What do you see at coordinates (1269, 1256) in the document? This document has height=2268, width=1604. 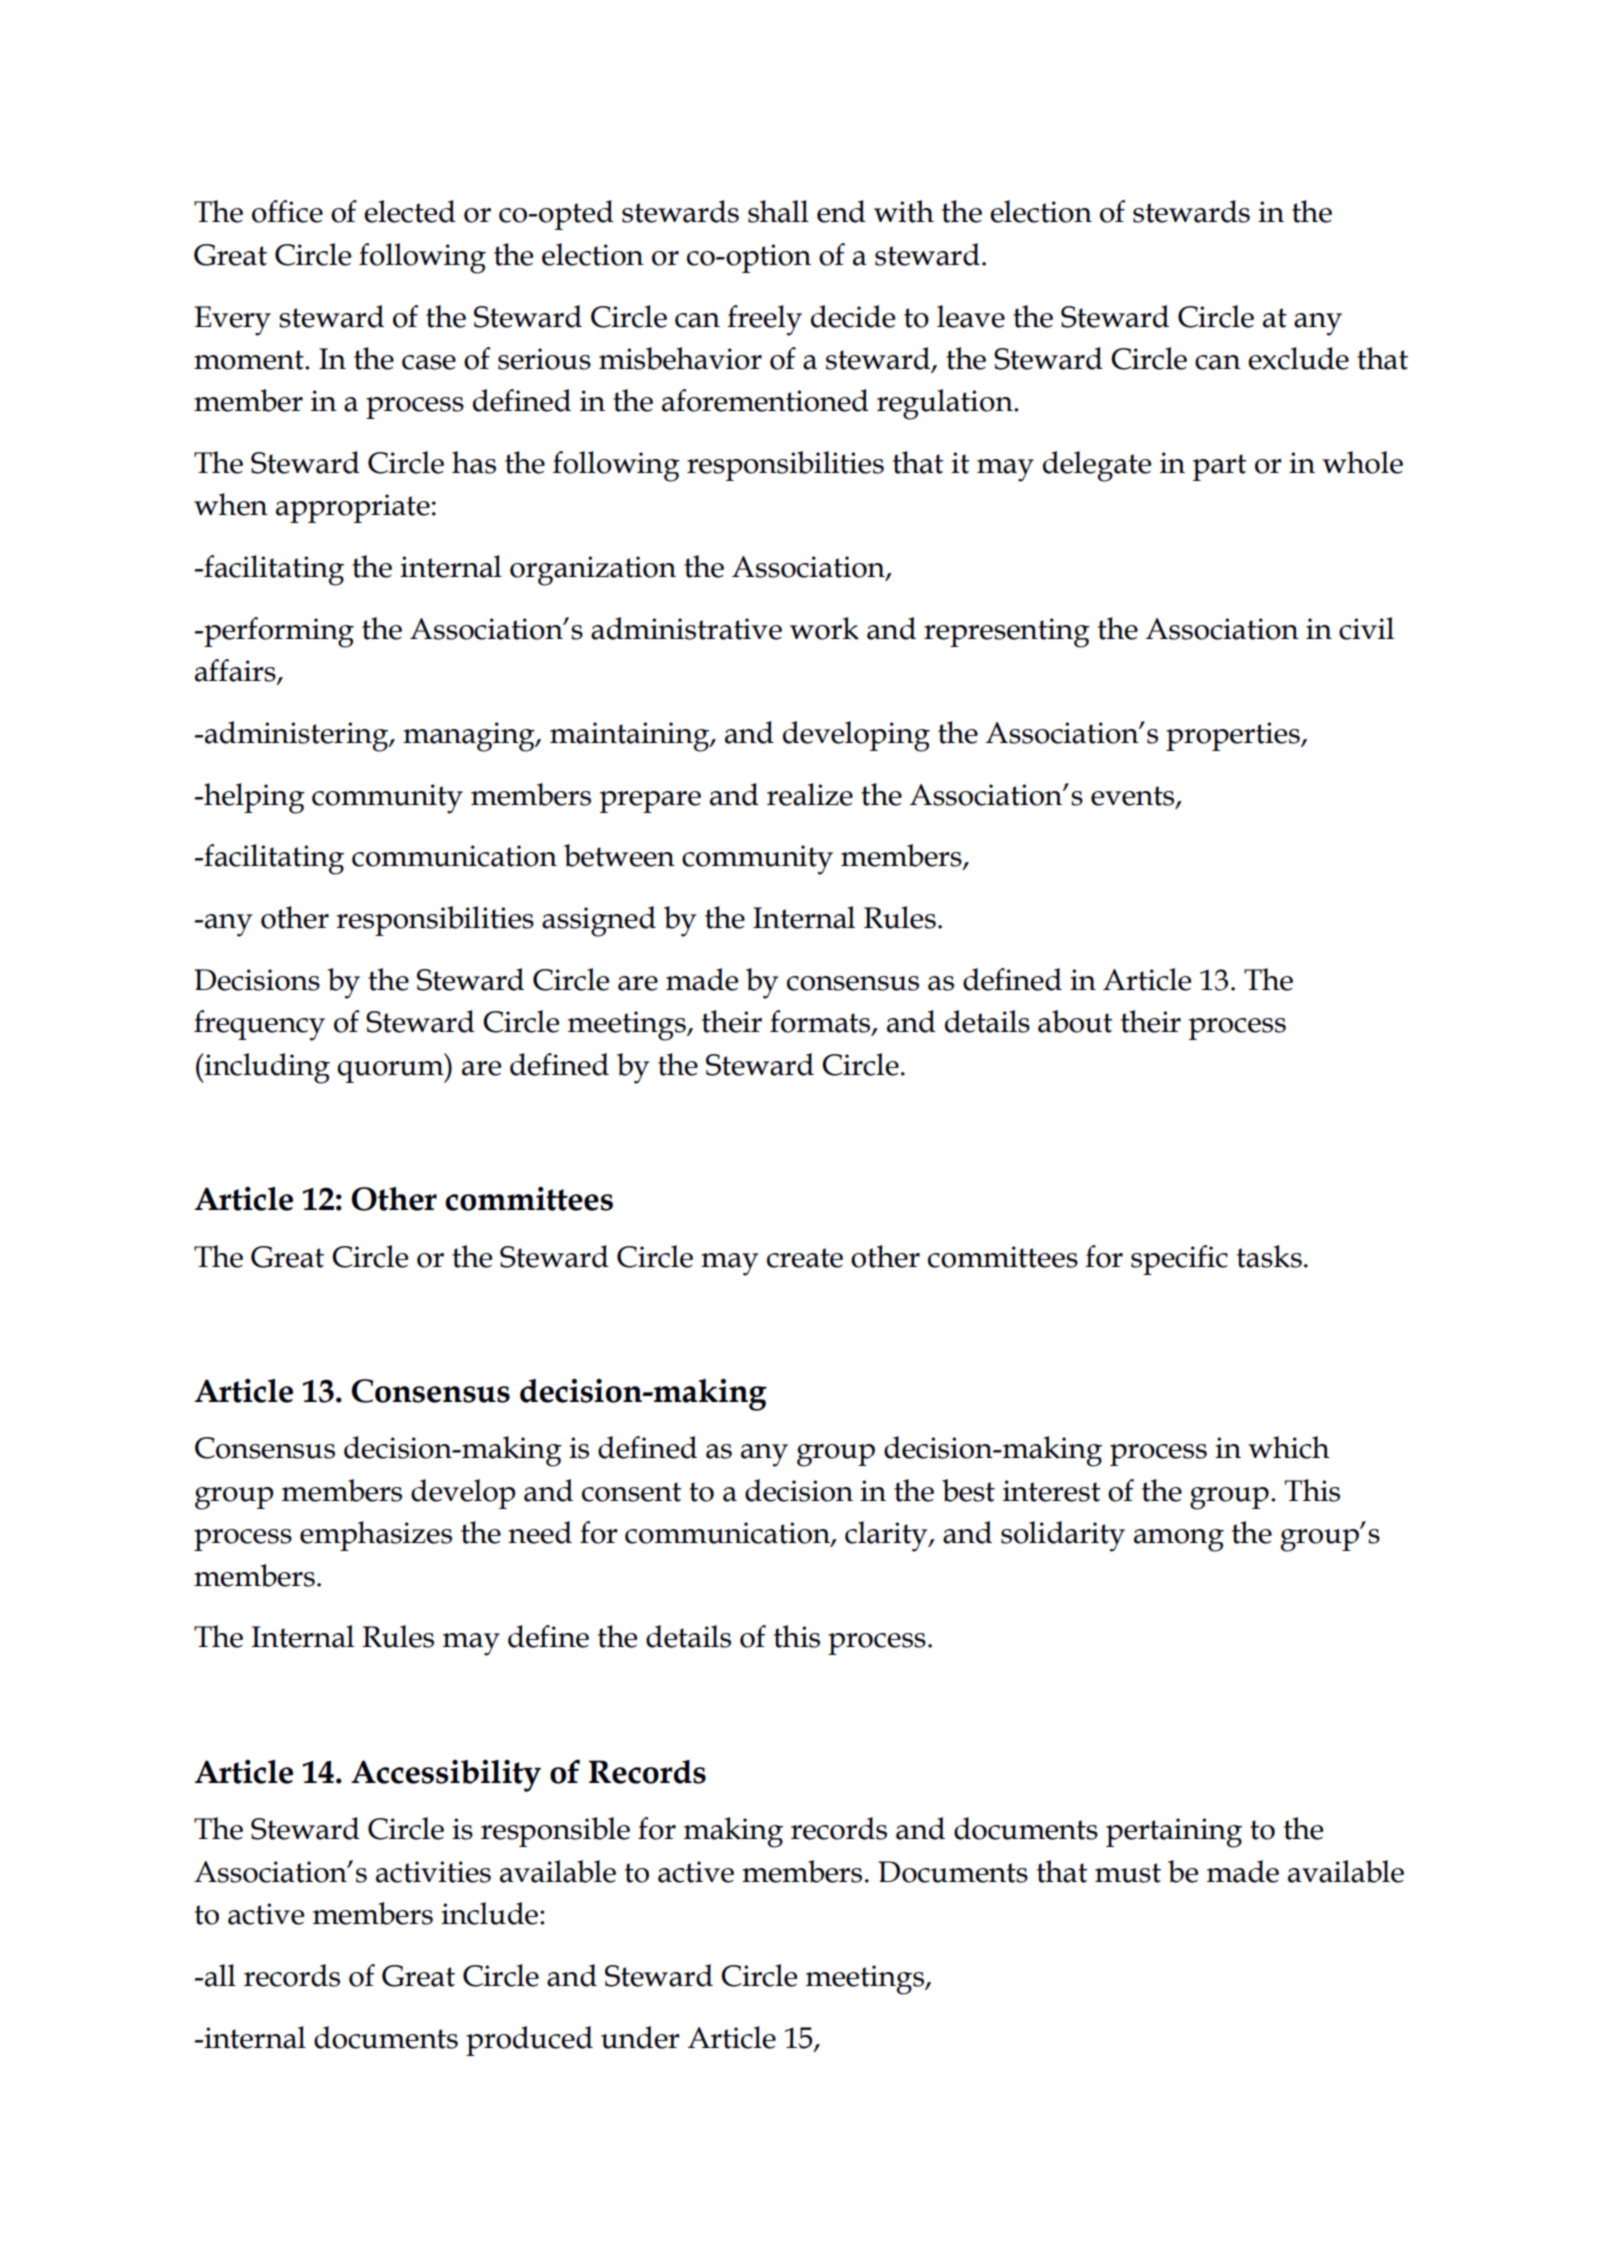 I see `tasks` at bounding box center [1269, 1256].
